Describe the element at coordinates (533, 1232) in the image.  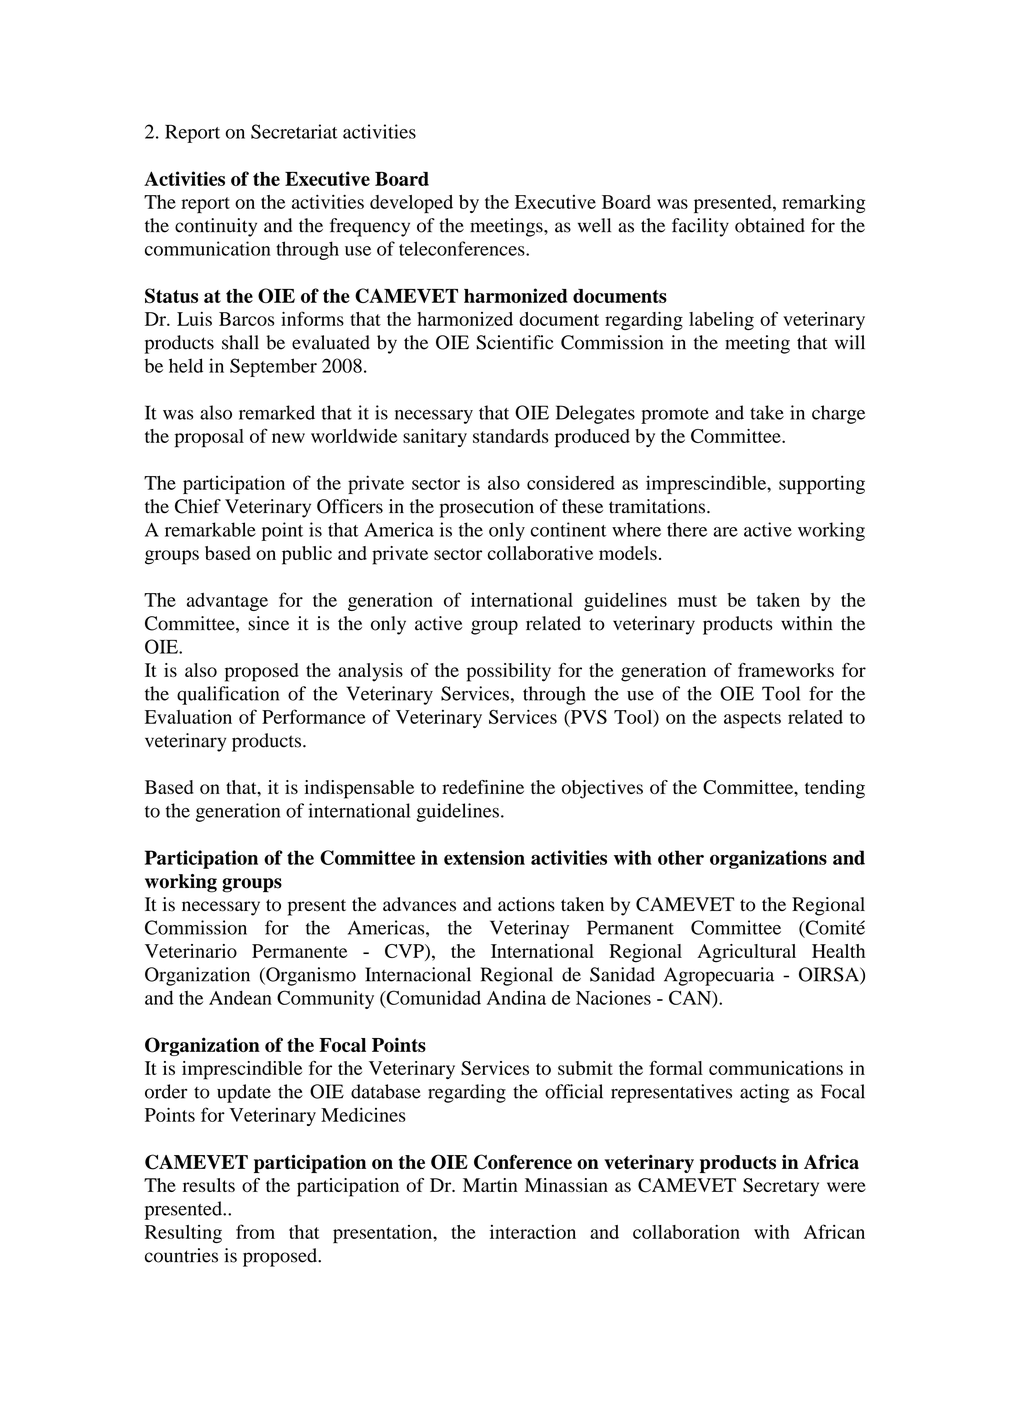
I see `interaction` at that location.
